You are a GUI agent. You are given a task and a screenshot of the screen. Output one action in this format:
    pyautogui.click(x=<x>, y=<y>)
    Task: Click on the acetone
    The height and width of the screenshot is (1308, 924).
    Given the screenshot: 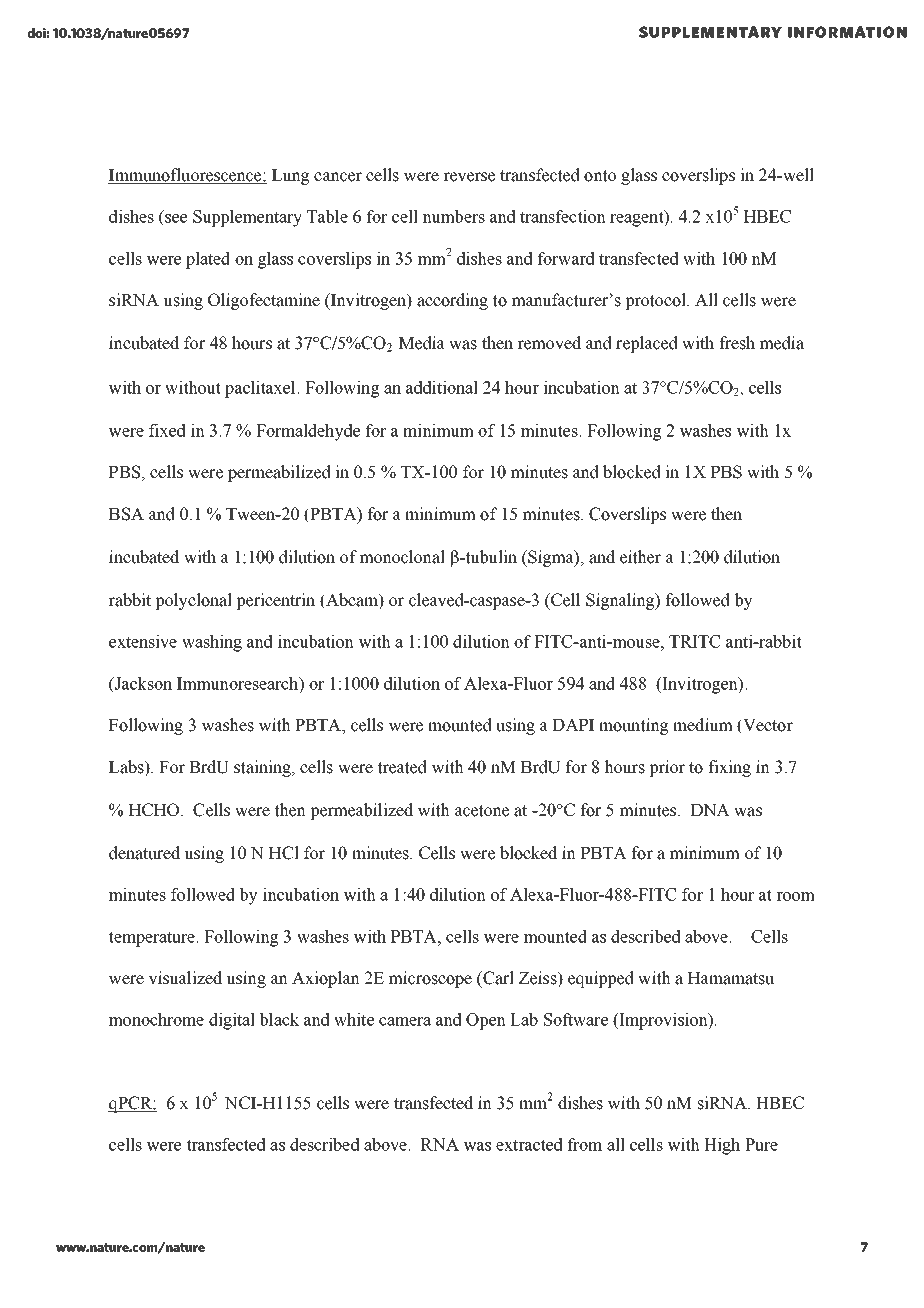 What is the action you would take?
    pyautogui.click(x=482, y=811)
